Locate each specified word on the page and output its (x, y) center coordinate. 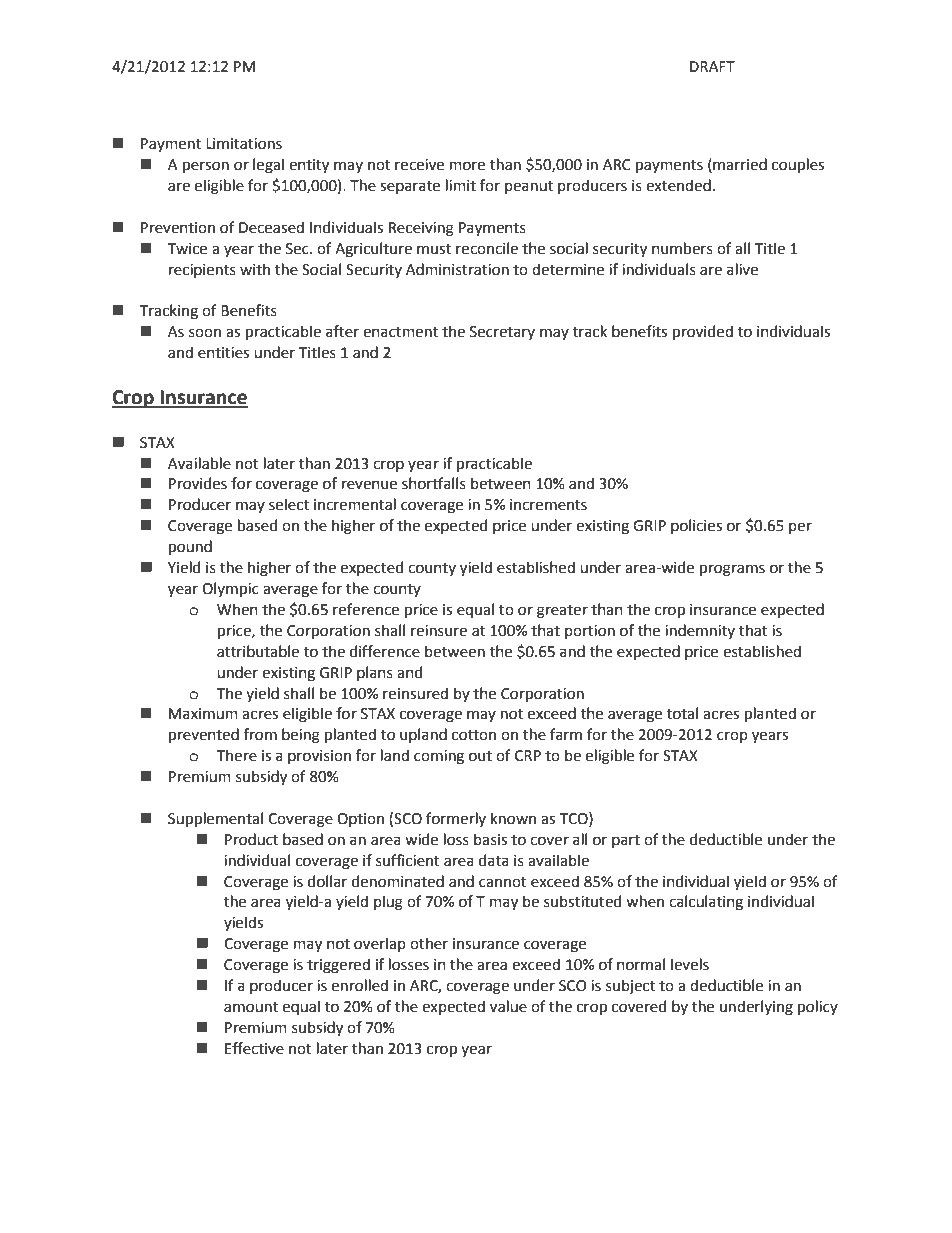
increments (548, 505)
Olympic (230, 589)
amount (251, 1007)
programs (732, 570)
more (467, 166)
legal (268, 166)
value (508, 1006)
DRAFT (712, 66)
